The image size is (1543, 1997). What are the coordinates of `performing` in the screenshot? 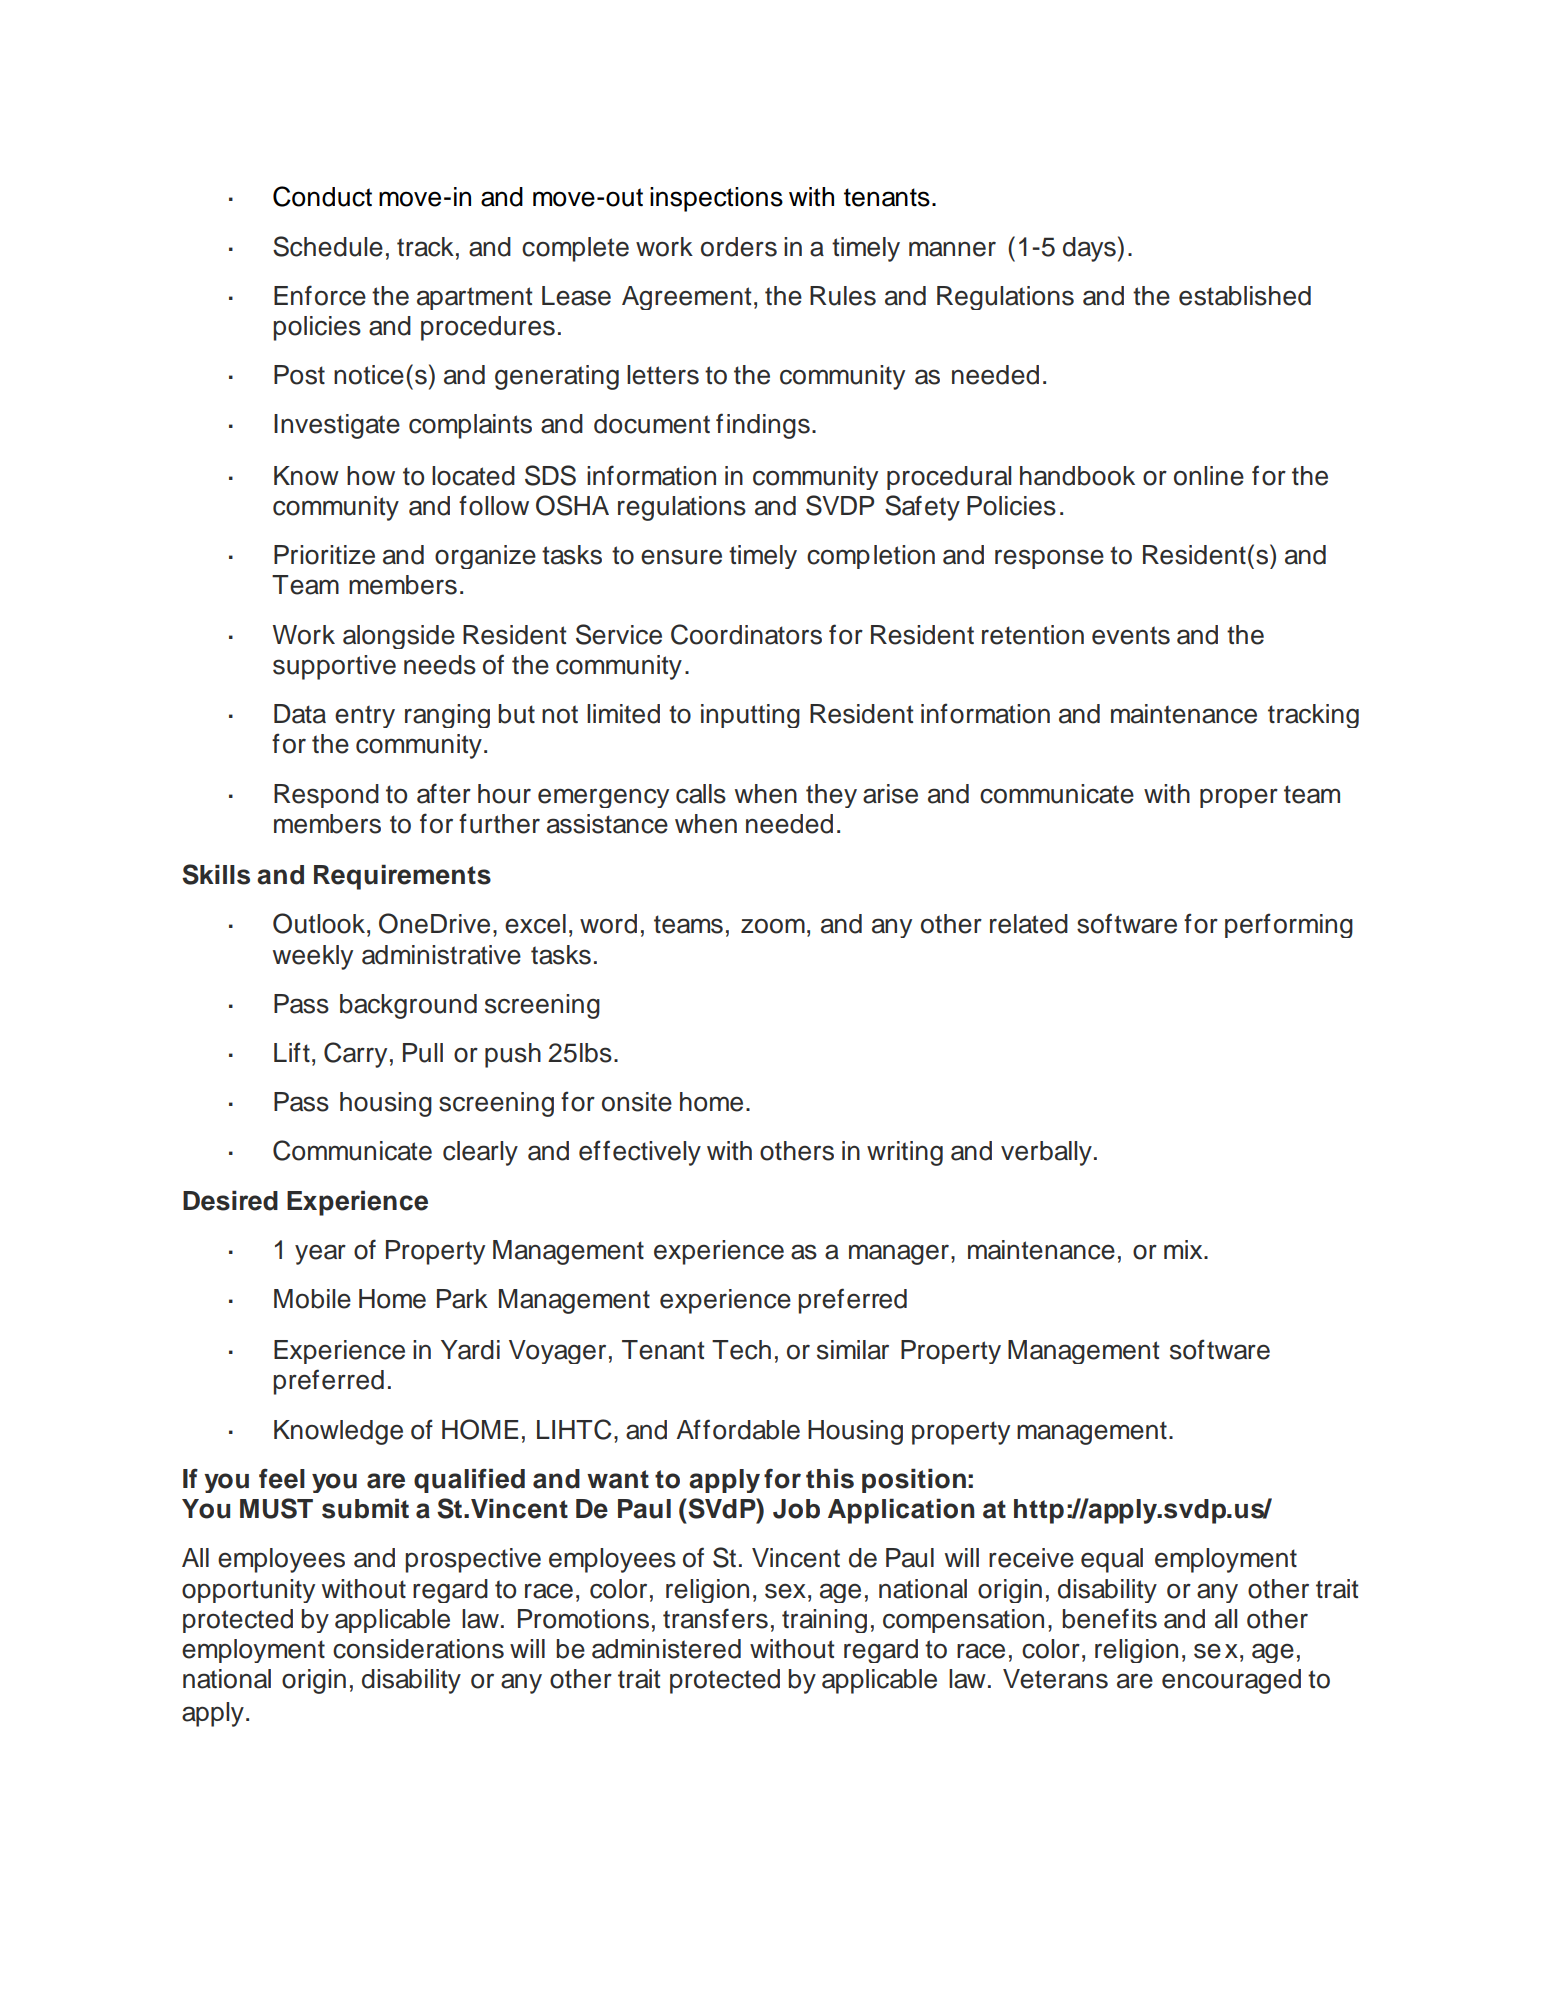 It's located at (1289, 925).
